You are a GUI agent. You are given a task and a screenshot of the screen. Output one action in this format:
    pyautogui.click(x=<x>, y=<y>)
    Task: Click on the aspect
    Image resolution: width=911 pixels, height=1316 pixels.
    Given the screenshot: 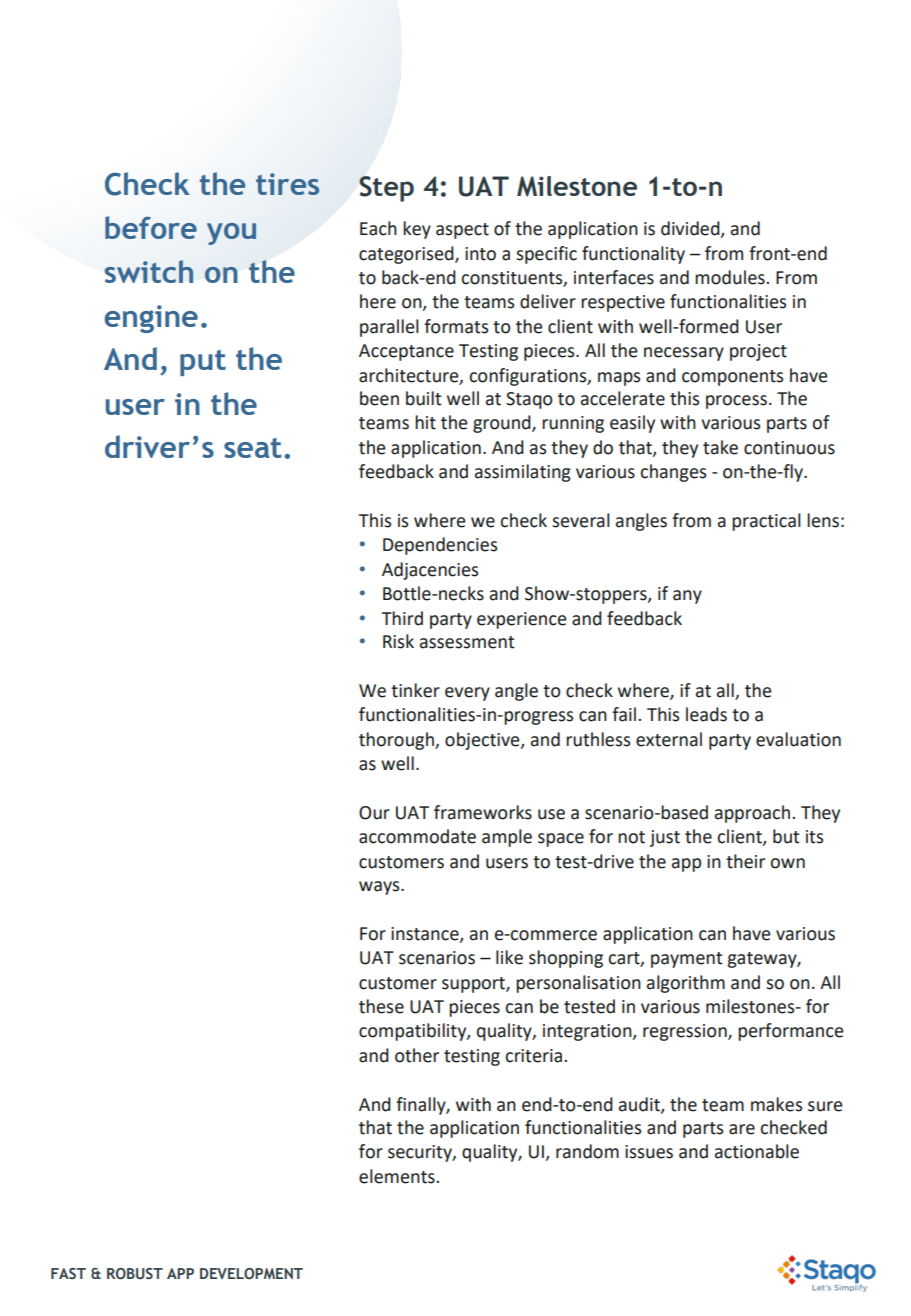 What is the action you would take?
    pyautogui.click(x=462, y=231)
